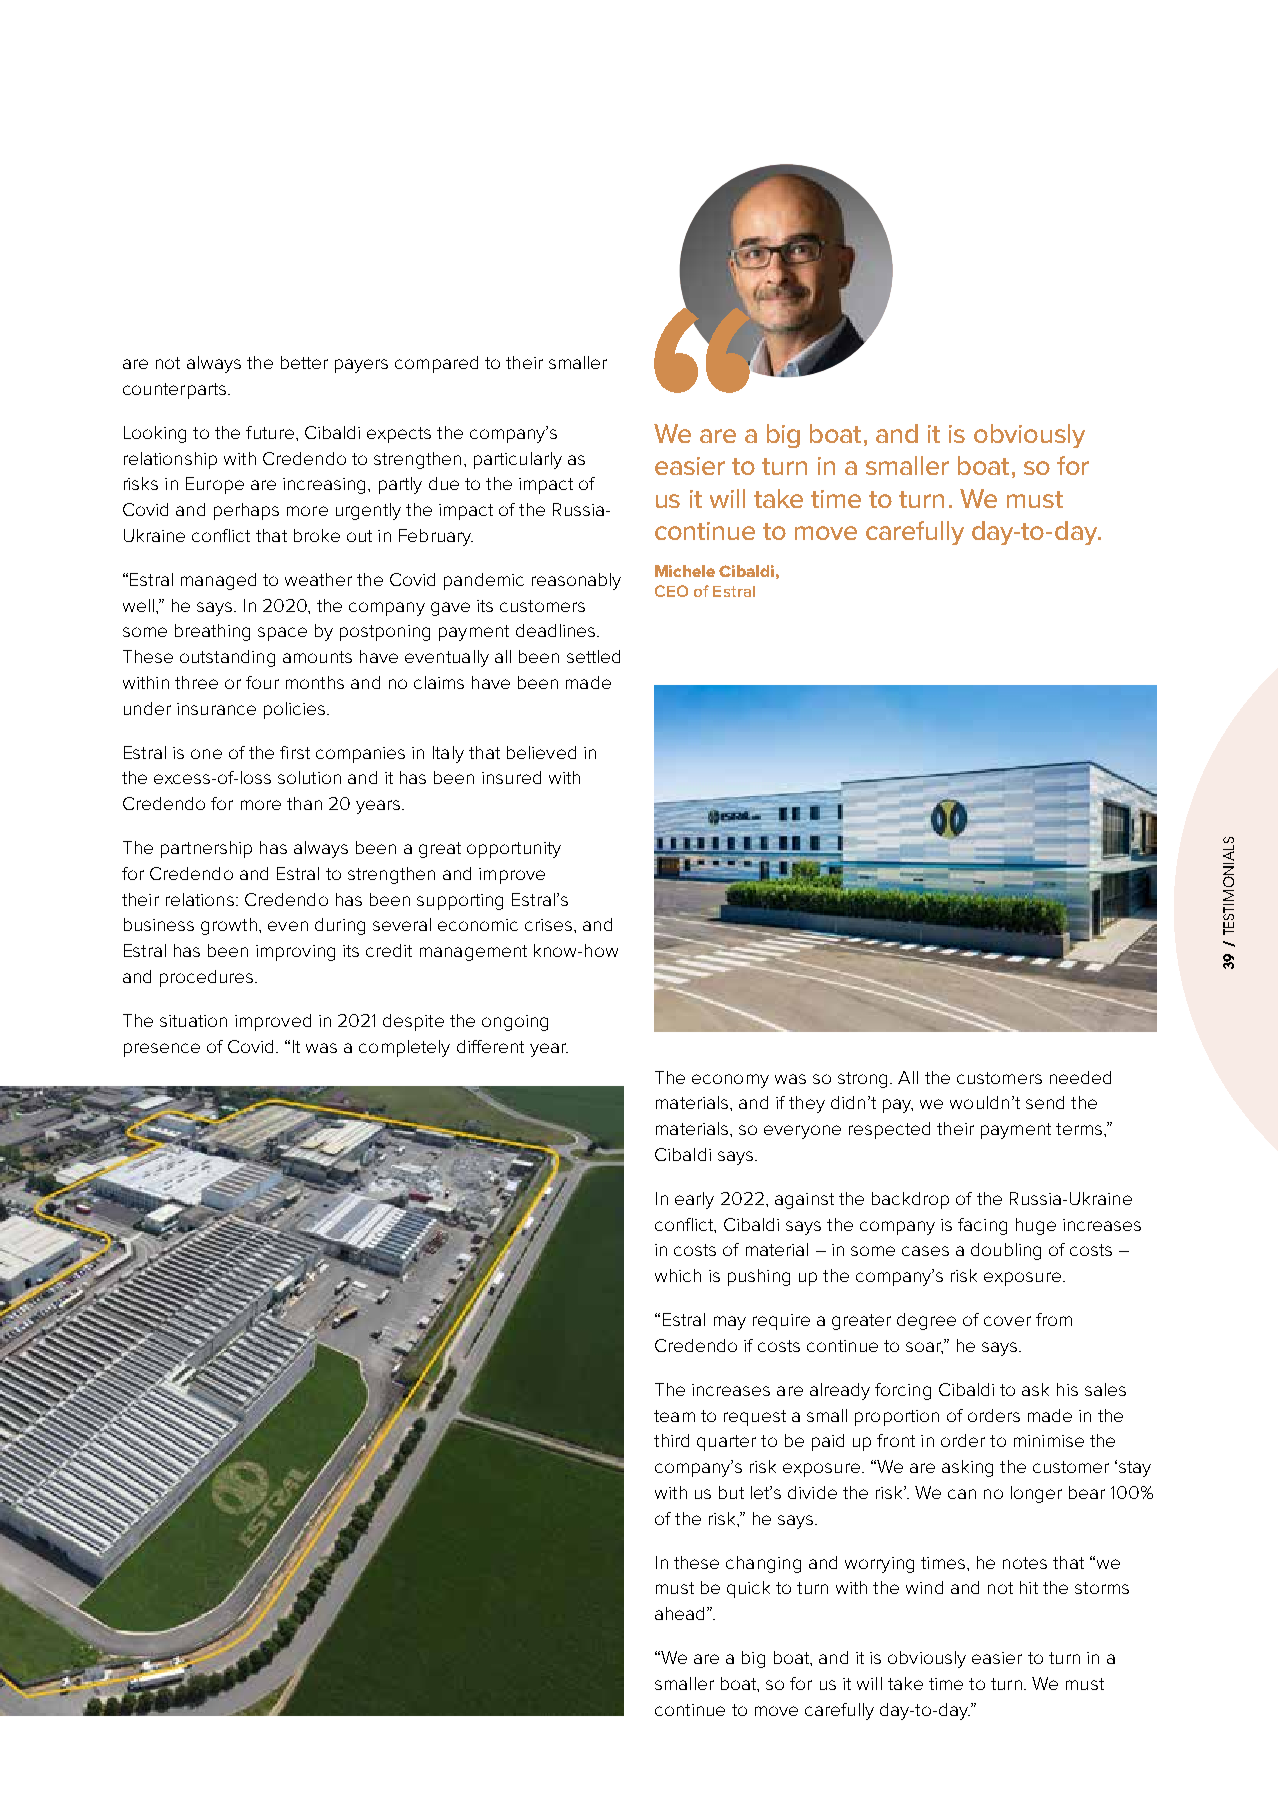 The image size is (1278, 1807). I want to click on future, so click(270, 432).
